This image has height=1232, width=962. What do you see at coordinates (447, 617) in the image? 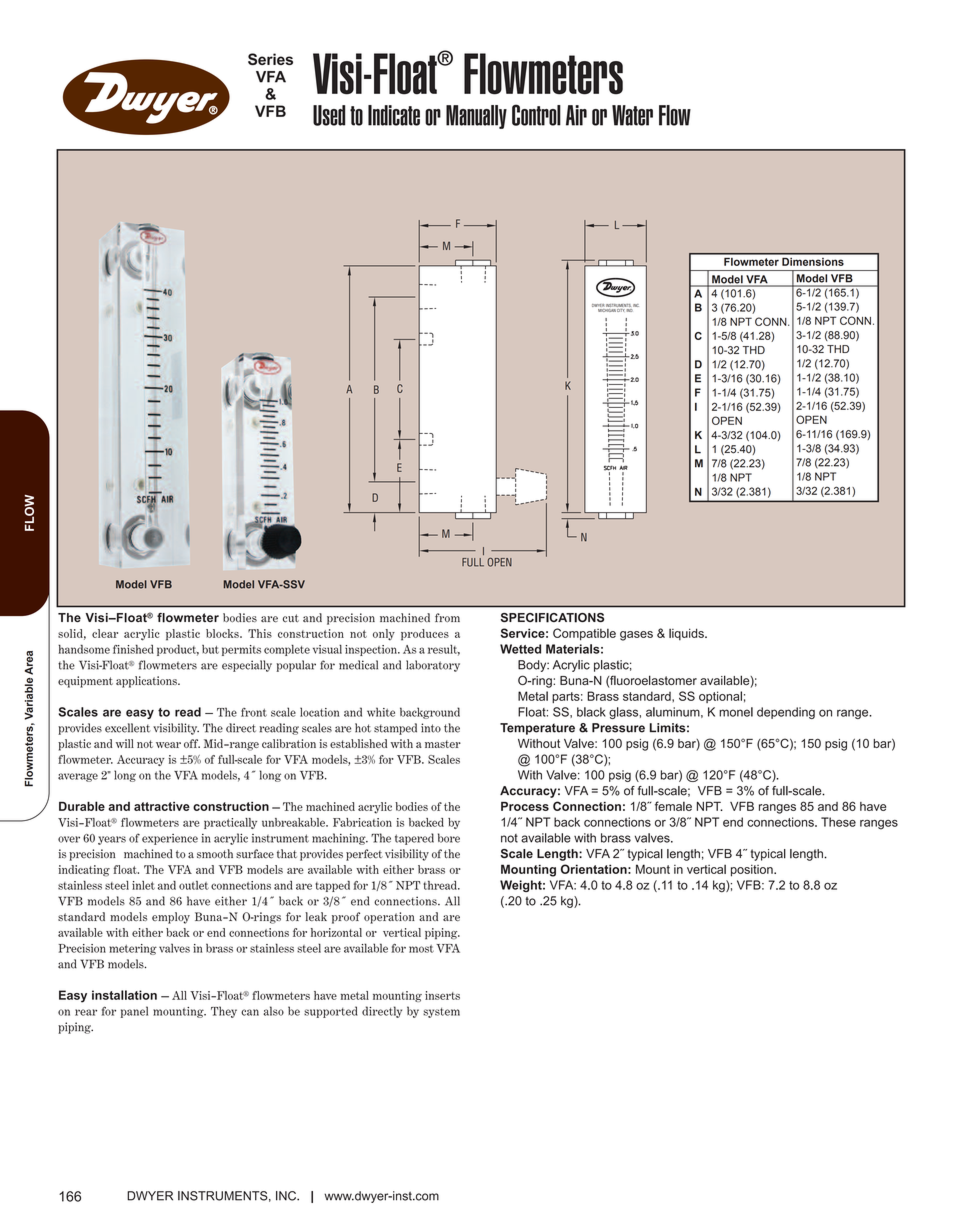
I see `from` at bounding box center [447, 617].
